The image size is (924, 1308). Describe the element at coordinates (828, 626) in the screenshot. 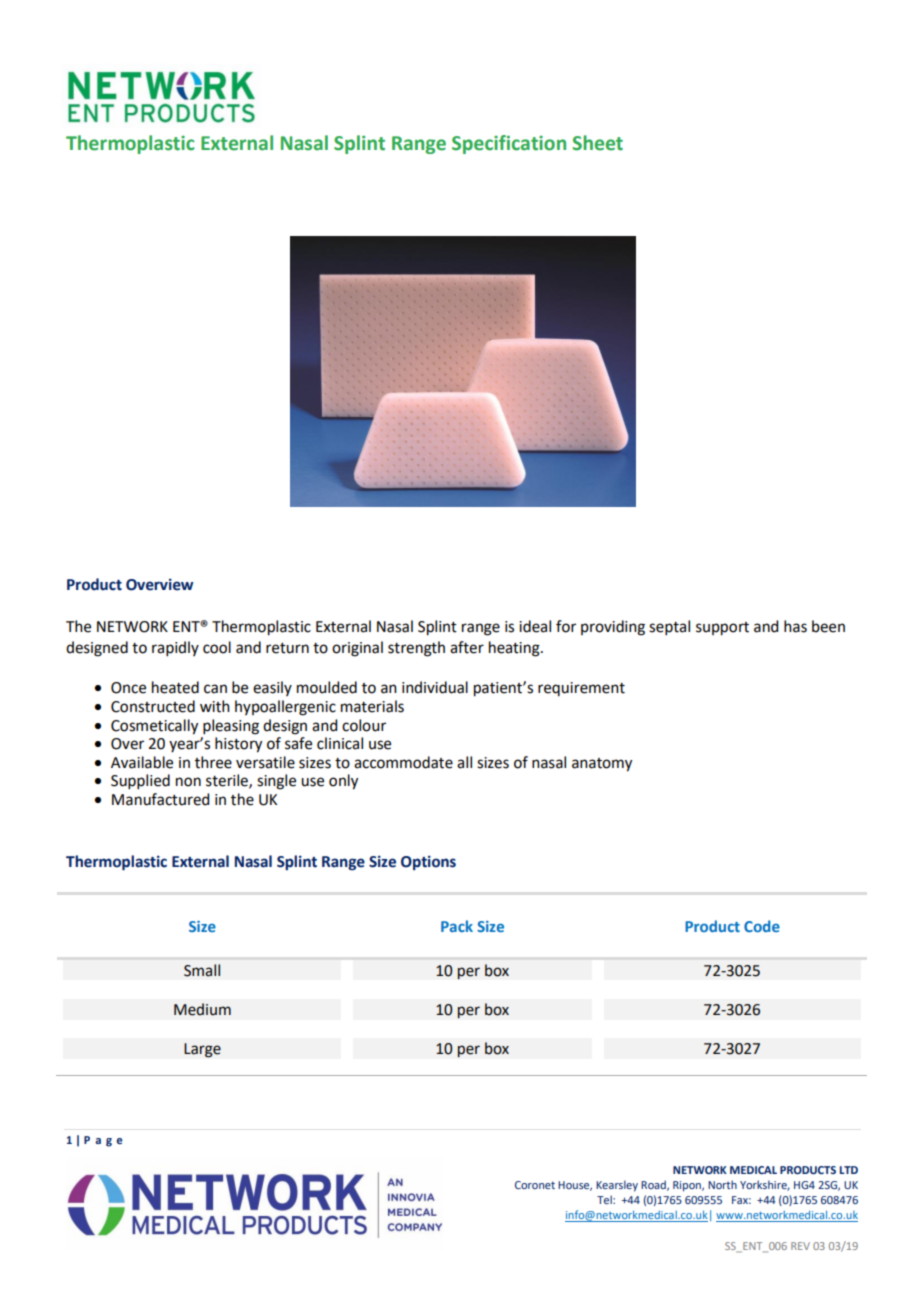

I see `been` at that location.
